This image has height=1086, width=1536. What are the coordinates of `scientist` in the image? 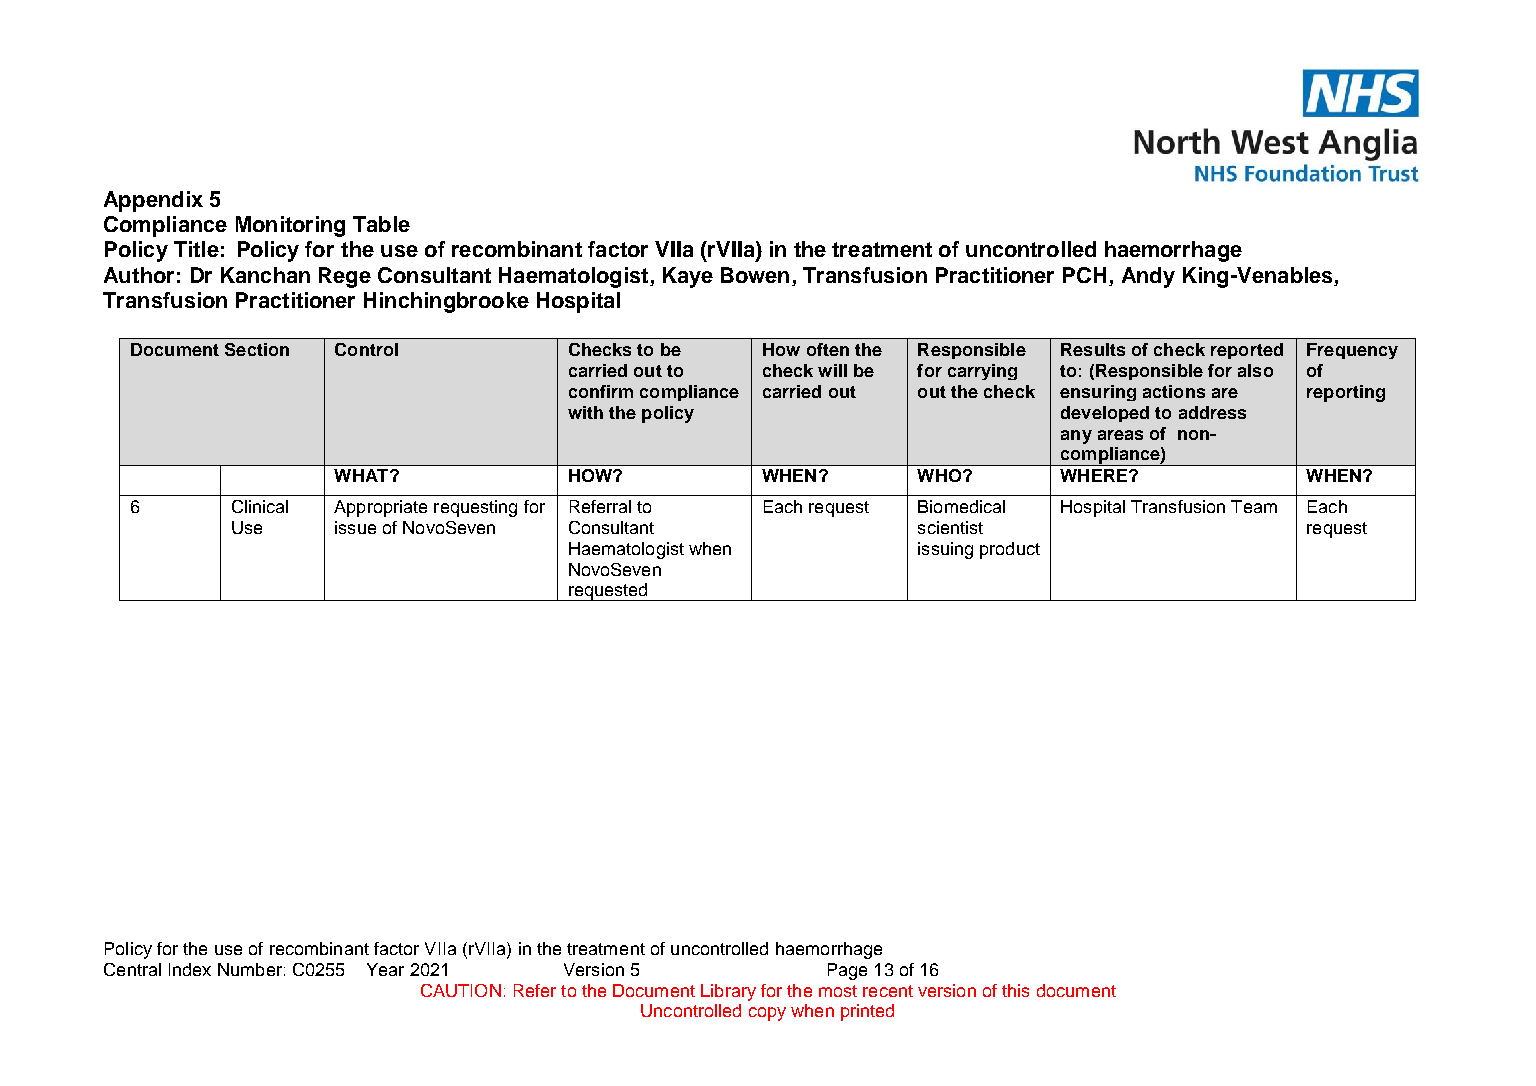 It's located at (950, 527).
